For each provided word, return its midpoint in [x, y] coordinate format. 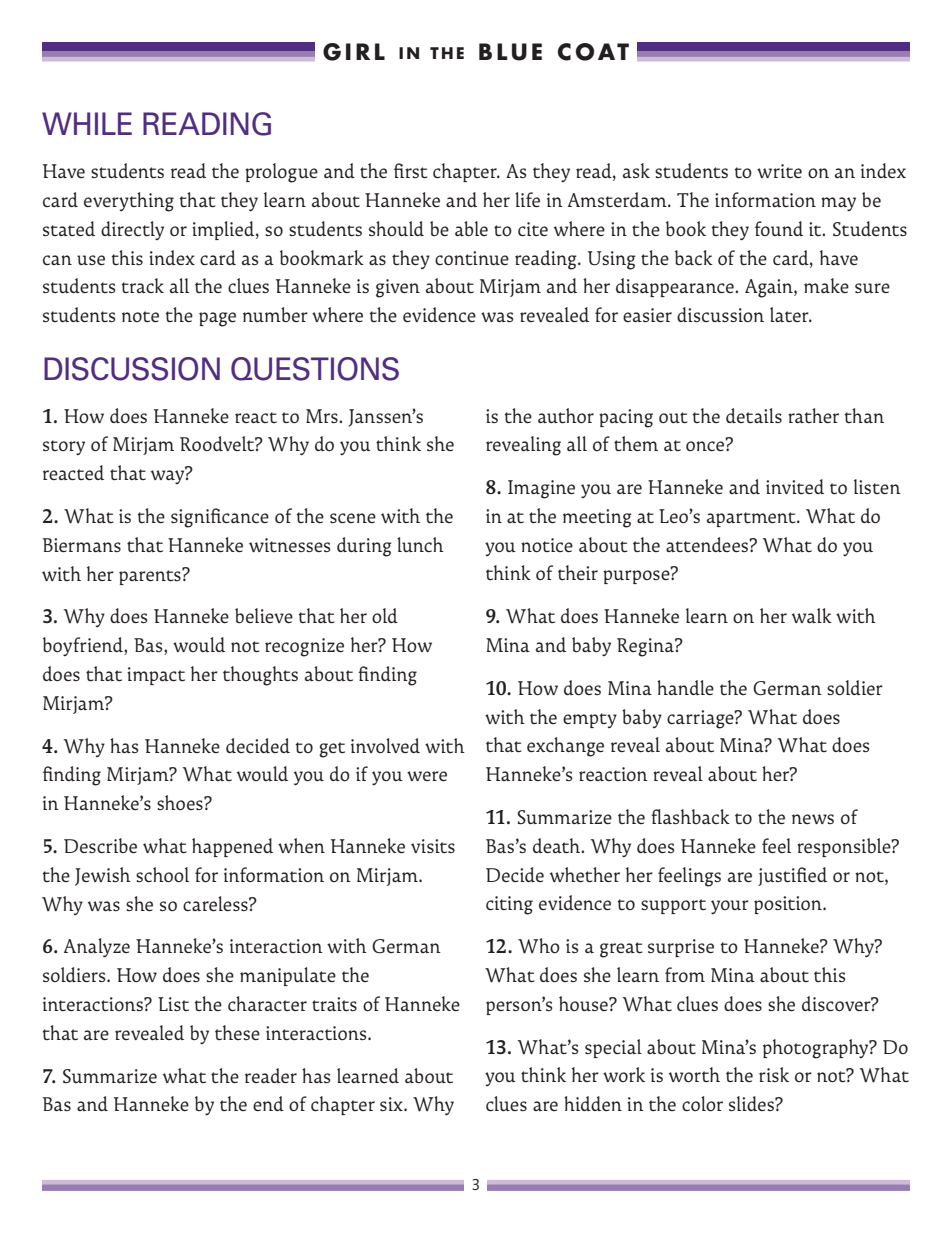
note [140, 316]
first [410, 171]
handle [685, 687]
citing [509, 905]
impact [156, 676]
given [398, 288]
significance [220, 518]
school [162, 874]
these [237, 1032]
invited [795, 486]
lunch [420, 544]
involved [385, 745]
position [789, 905]
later [790, 314]
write [779, 171]
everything [129, 202]
